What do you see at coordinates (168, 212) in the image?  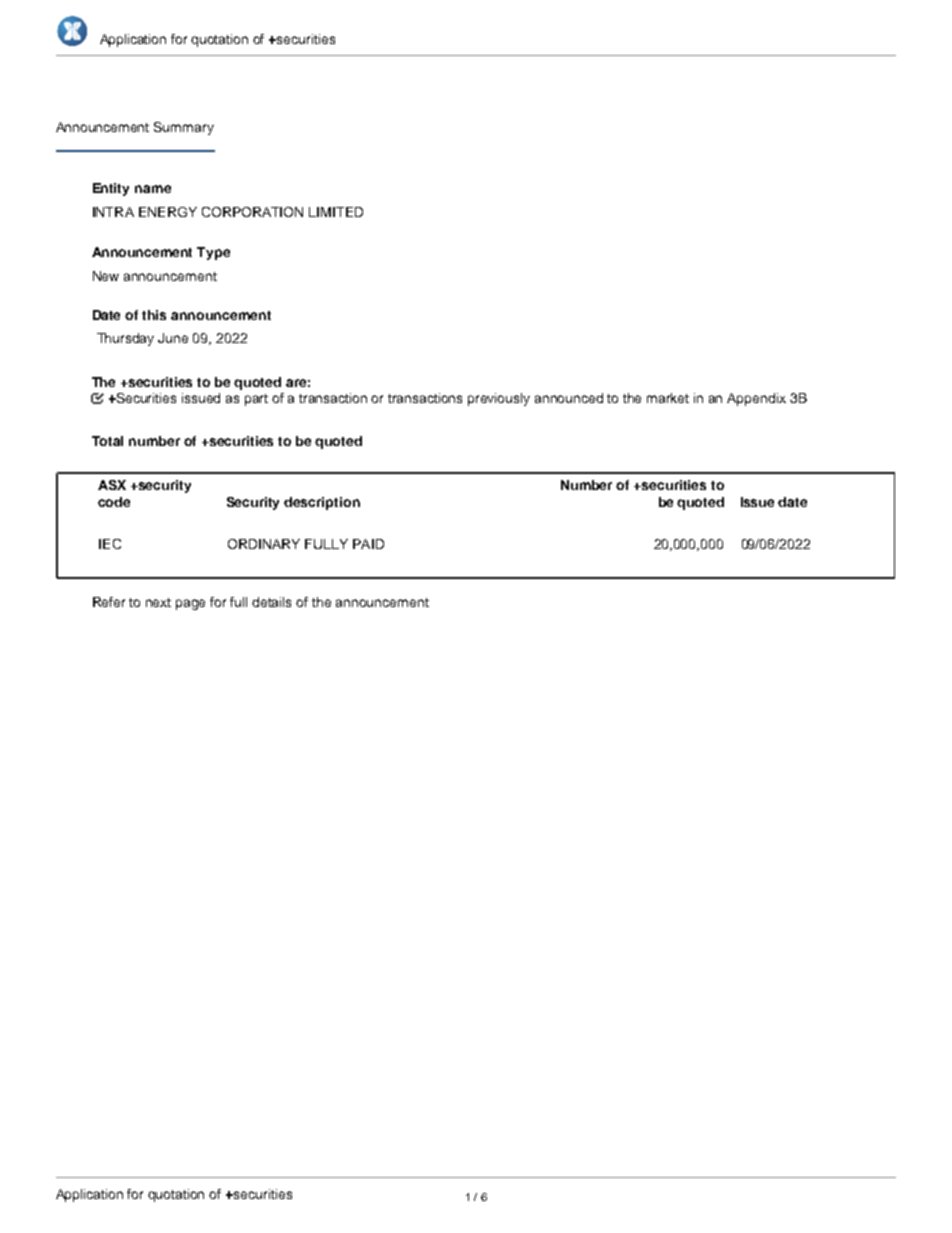 I see `ENERGY` at bounding box center [168, 212].
